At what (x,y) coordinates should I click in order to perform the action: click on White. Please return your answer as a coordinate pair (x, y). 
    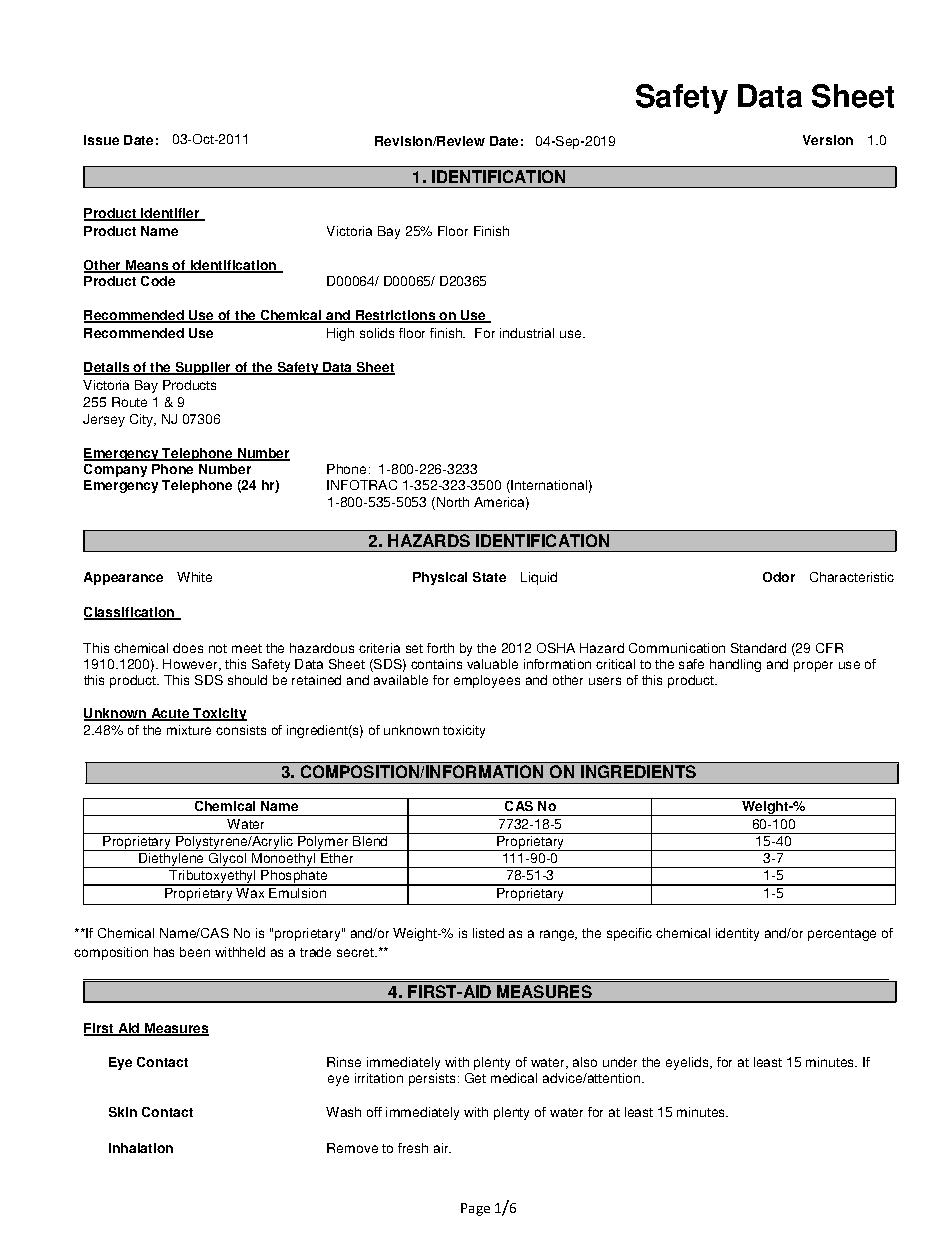
    Looking at the image, I should click on (194, 577).
